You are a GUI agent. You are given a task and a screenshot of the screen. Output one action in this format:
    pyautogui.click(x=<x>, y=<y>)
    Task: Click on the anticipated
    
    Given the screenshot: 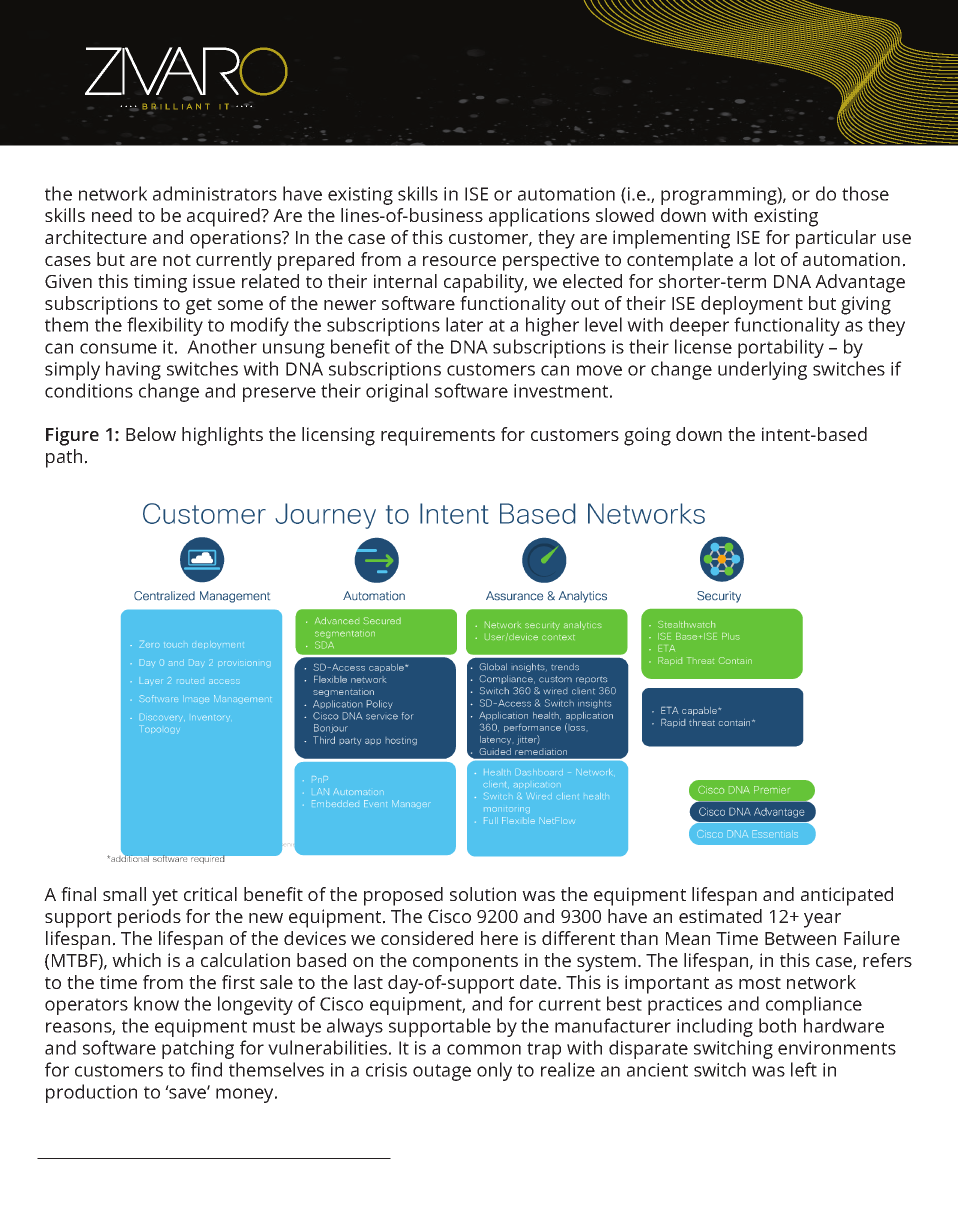 What is the action you would take?
    pyautogui.click(x=847, y=896)
